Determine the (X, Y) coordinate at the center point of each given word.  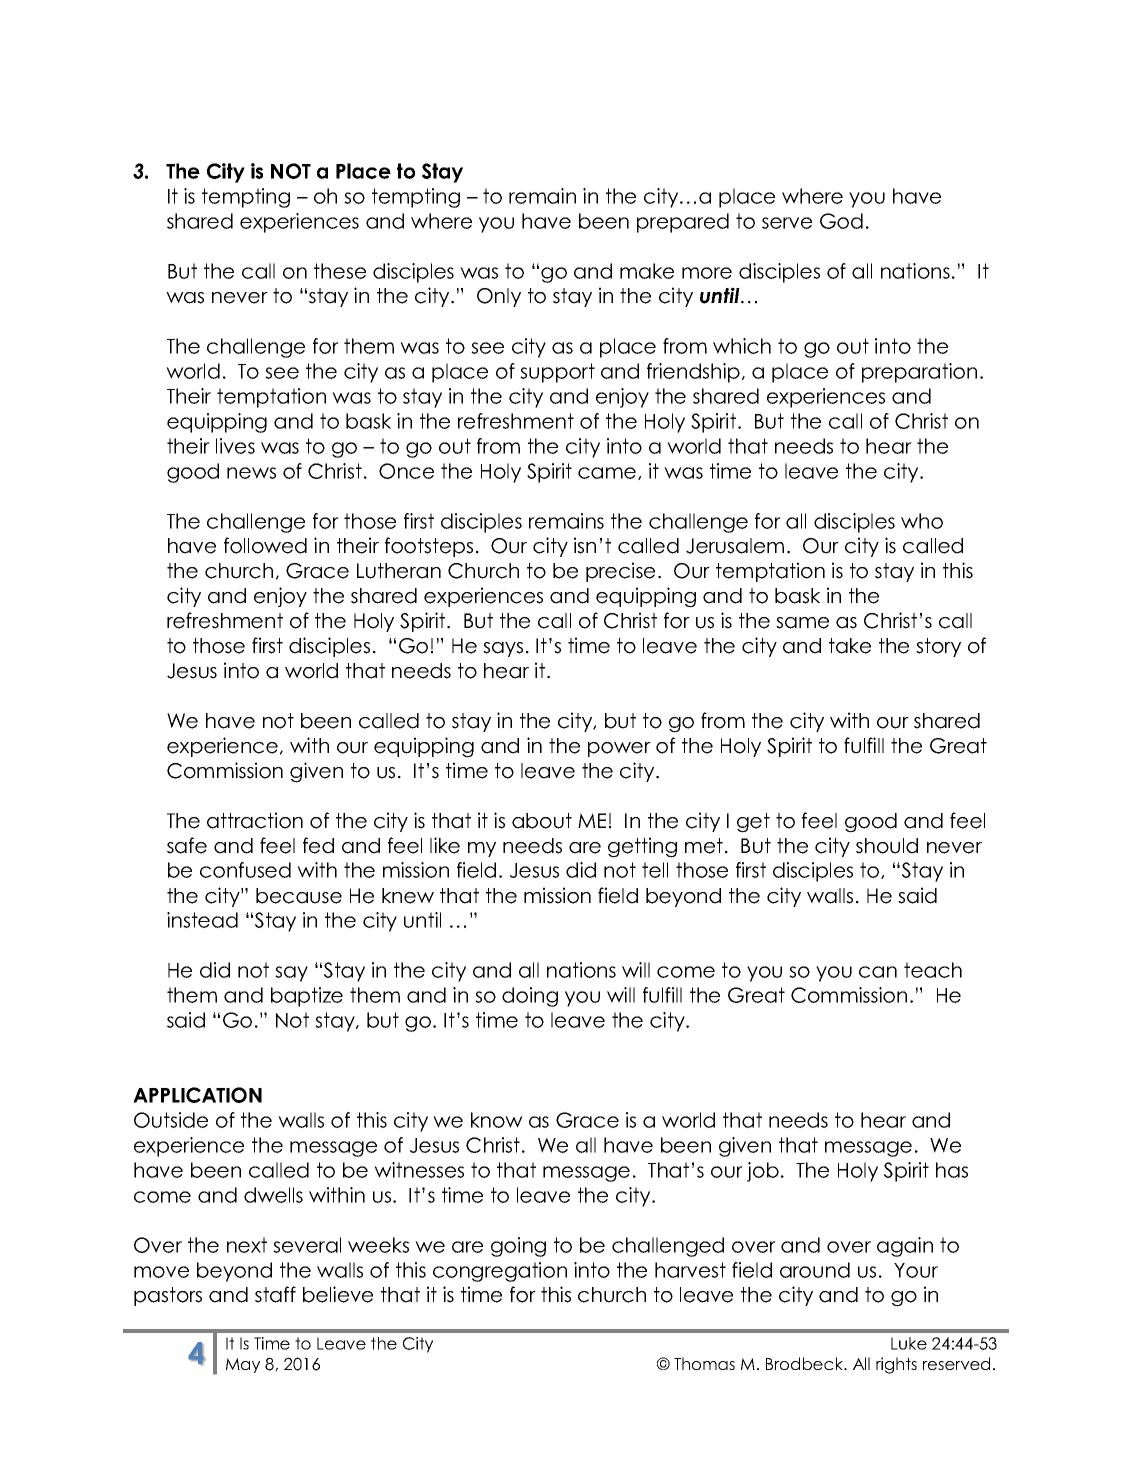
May (243, 1365)
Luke (909, 1343)
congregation (500, 1272)
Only (499, 297)
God (841, 221)
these (340, 271)
